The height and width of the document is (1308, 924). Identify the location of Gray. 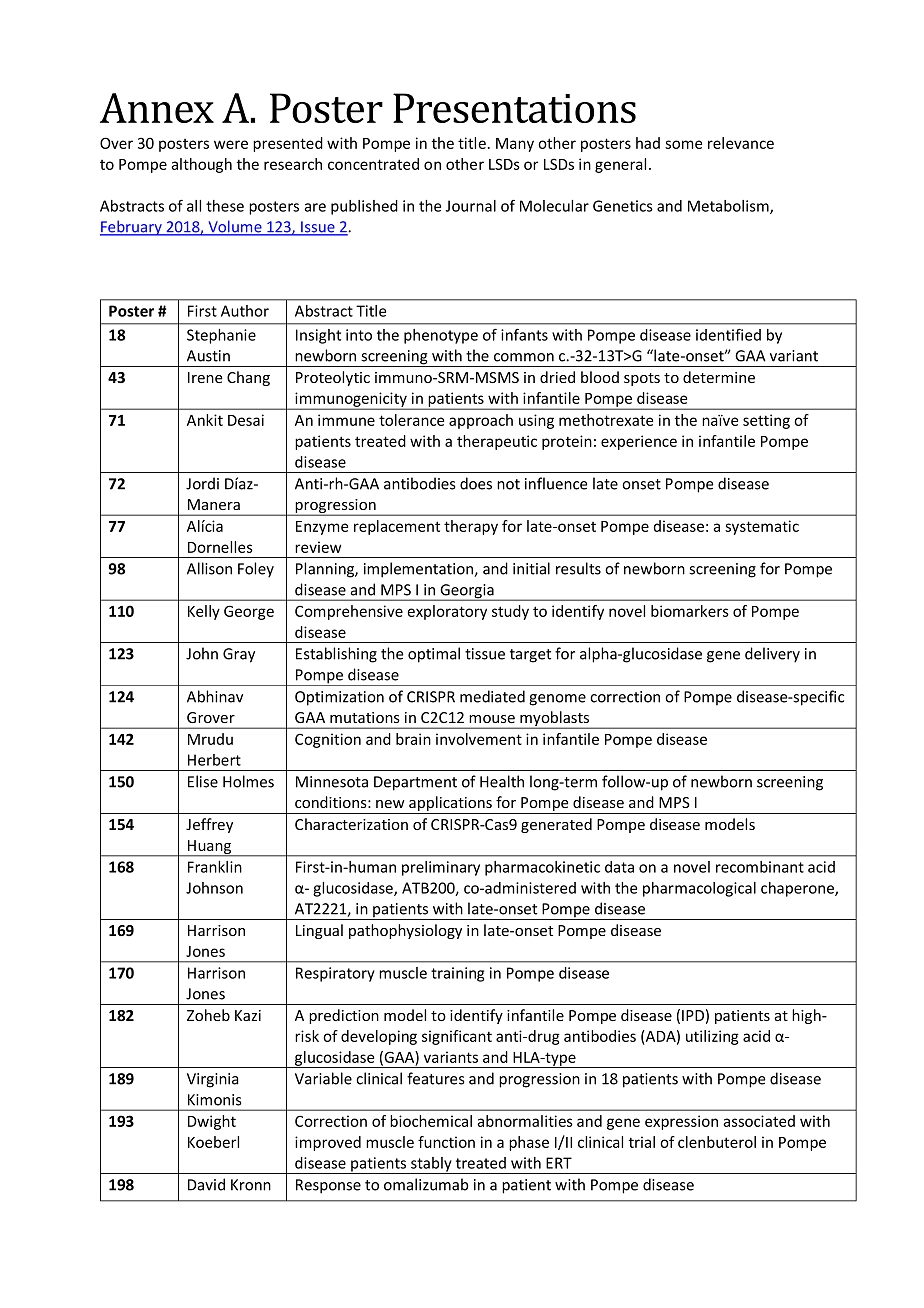
(239, 655).
